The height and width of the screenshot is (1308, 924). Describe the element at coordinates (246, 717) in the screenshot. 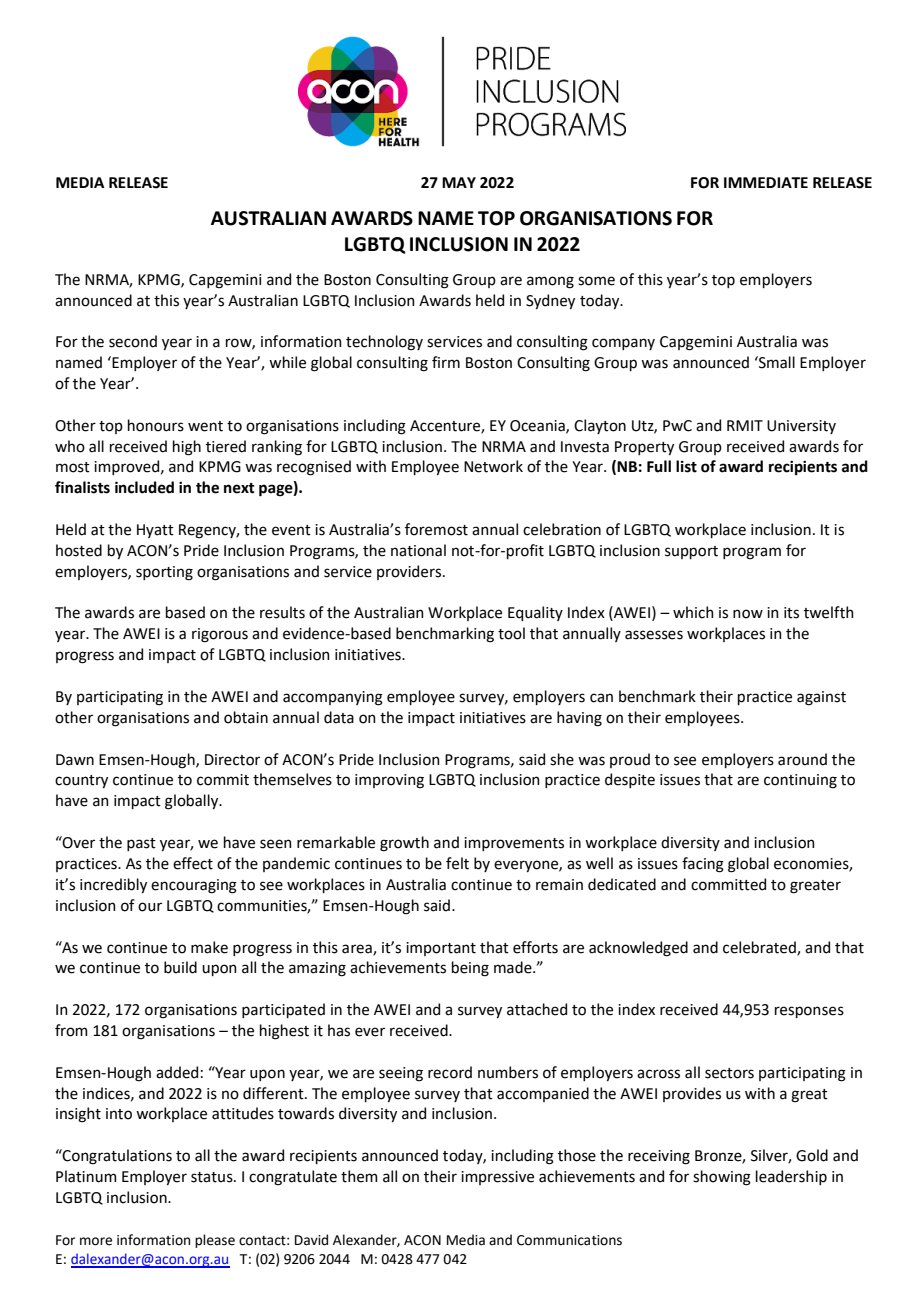

I see `obtain` at that location.
